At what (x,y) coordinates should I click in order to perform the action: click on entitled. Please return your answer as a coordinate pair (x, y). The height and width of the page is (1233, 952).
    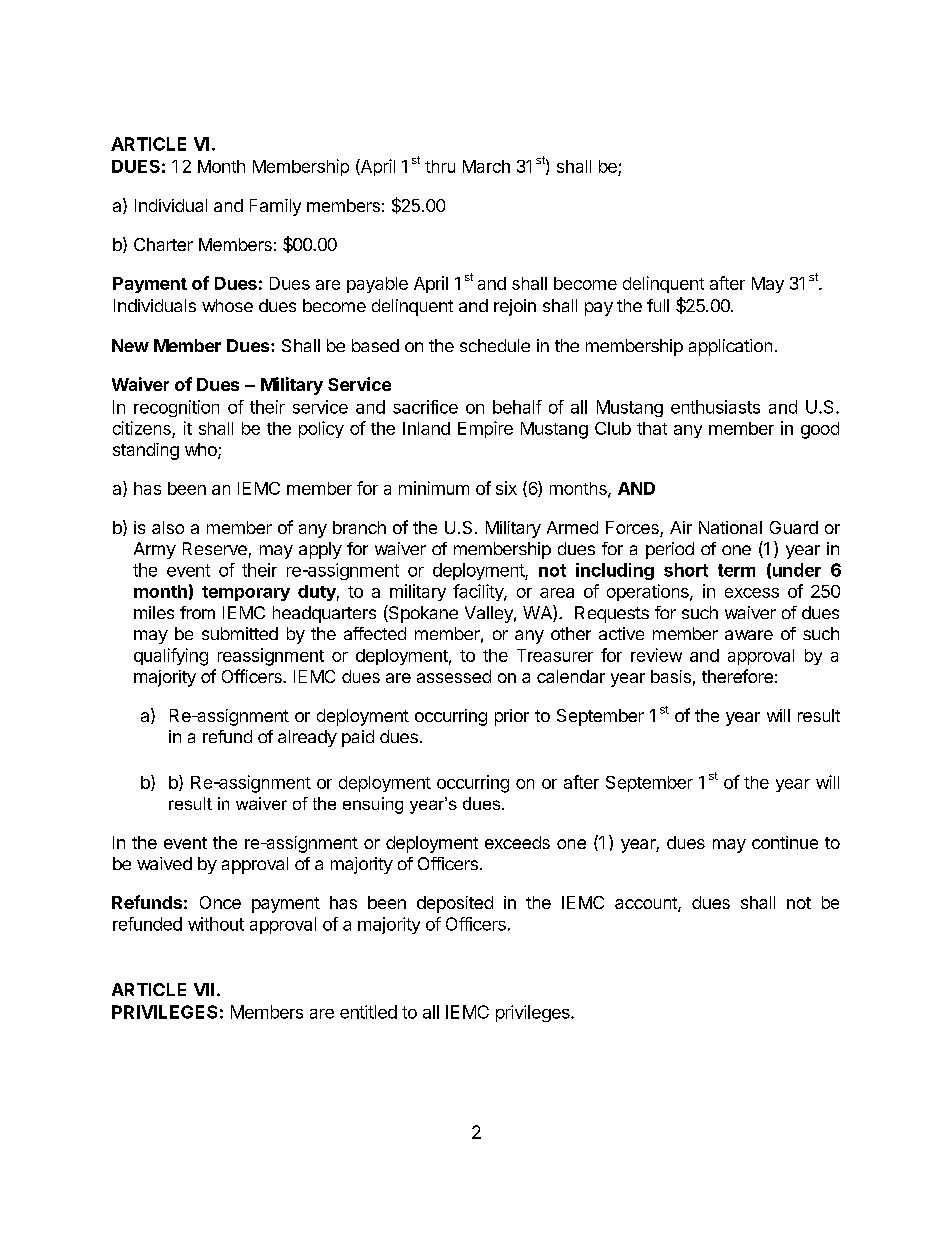
    Looking at the image, I should click on (368, 1012).
